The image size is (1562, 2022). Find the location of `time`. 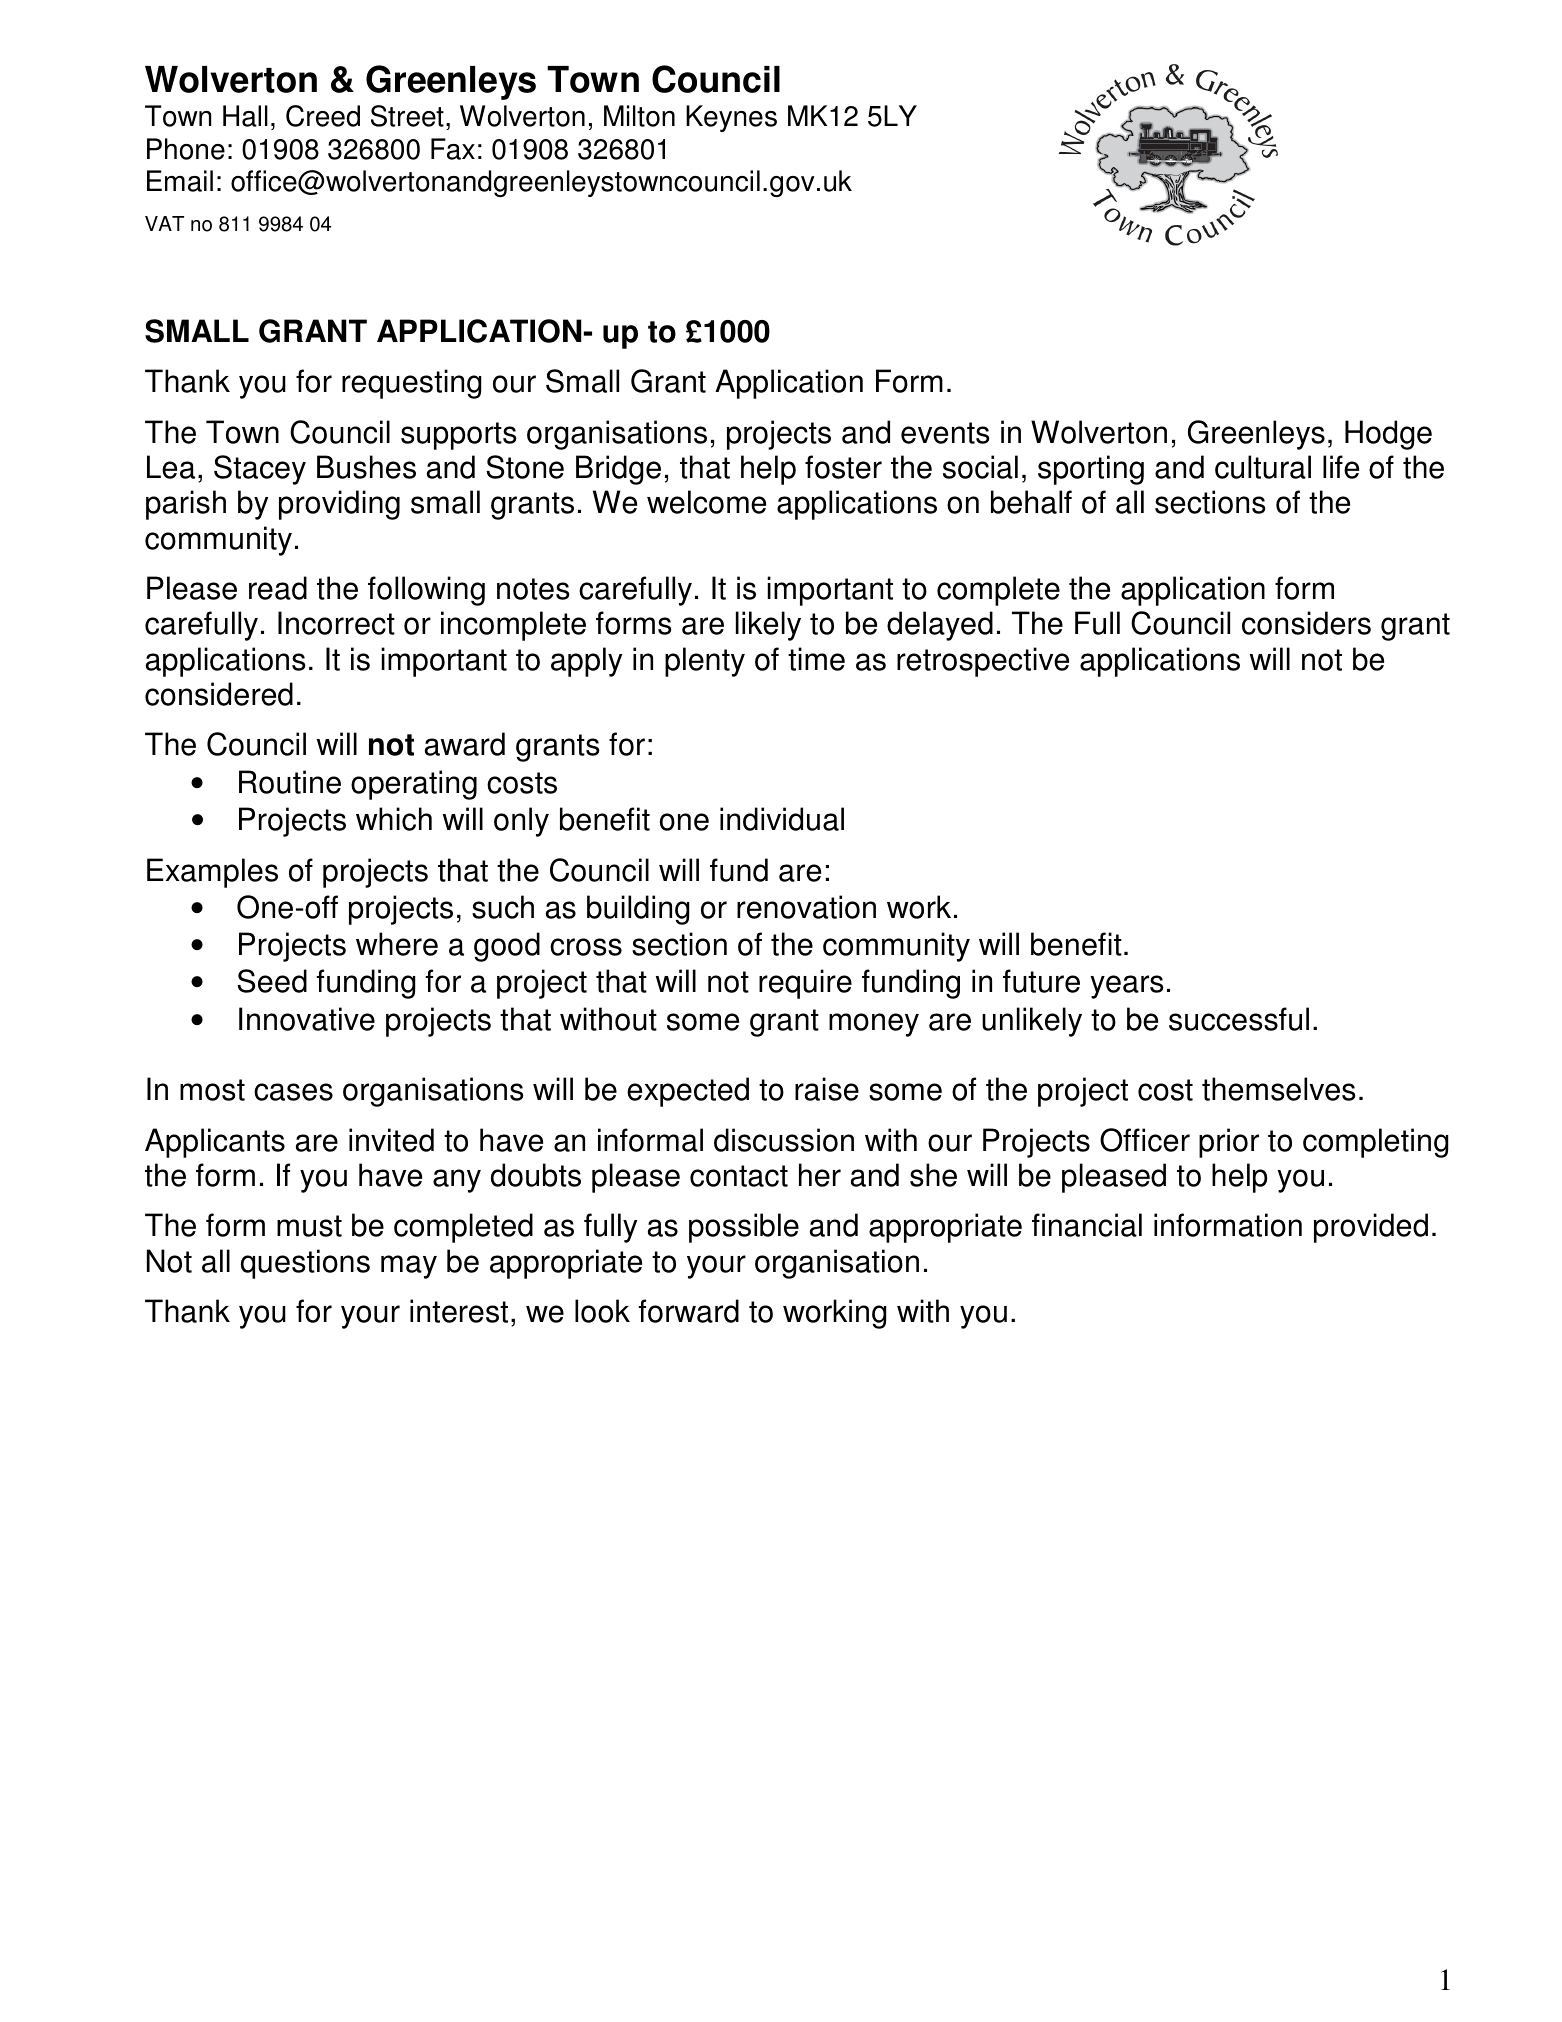

time is located at coordinates (816, 659).
